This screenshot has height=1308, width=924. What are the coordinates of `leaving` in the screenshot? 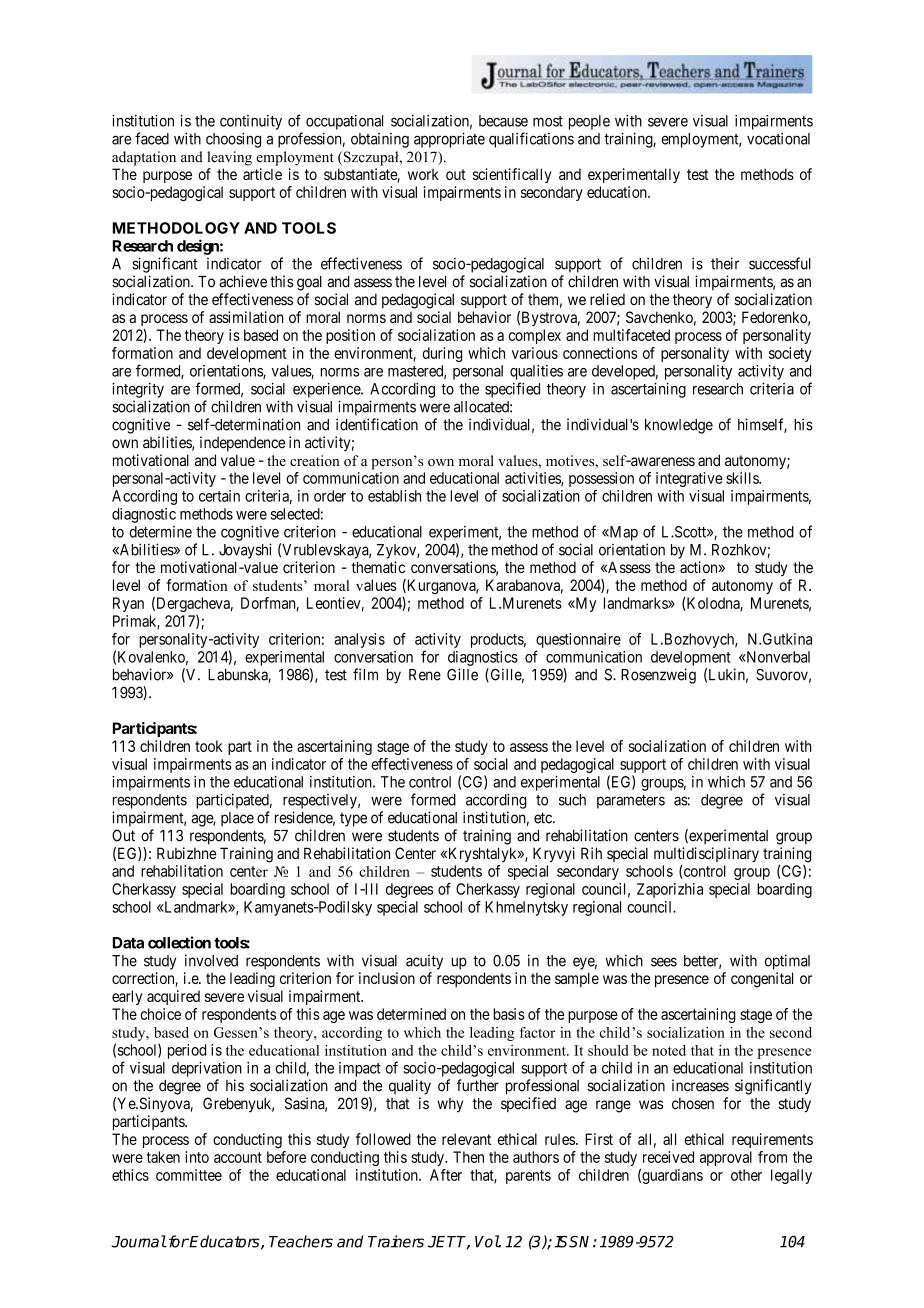 It's located at (229, 158).
